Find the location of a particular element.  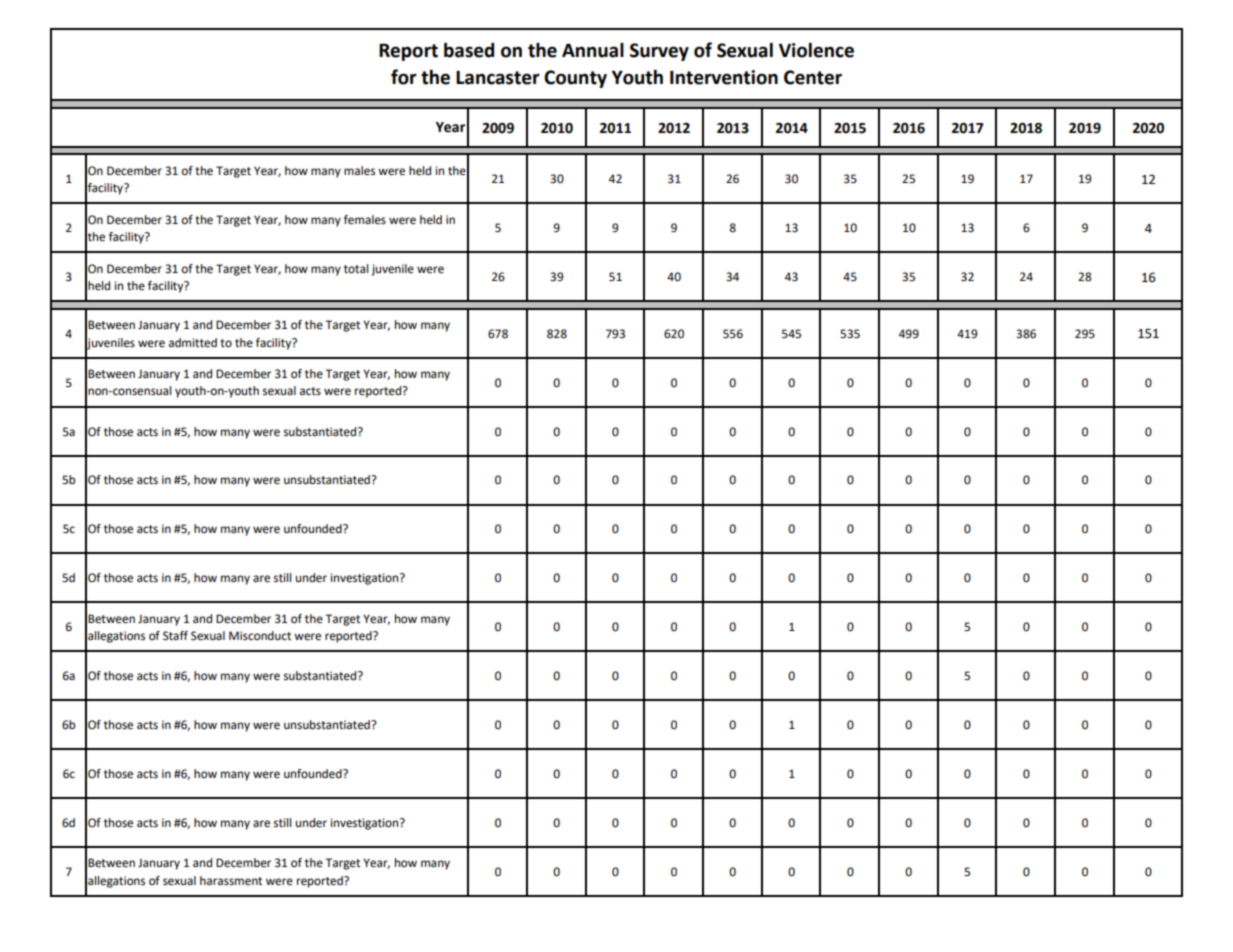

Staff is located at coordinates (175, 636).
